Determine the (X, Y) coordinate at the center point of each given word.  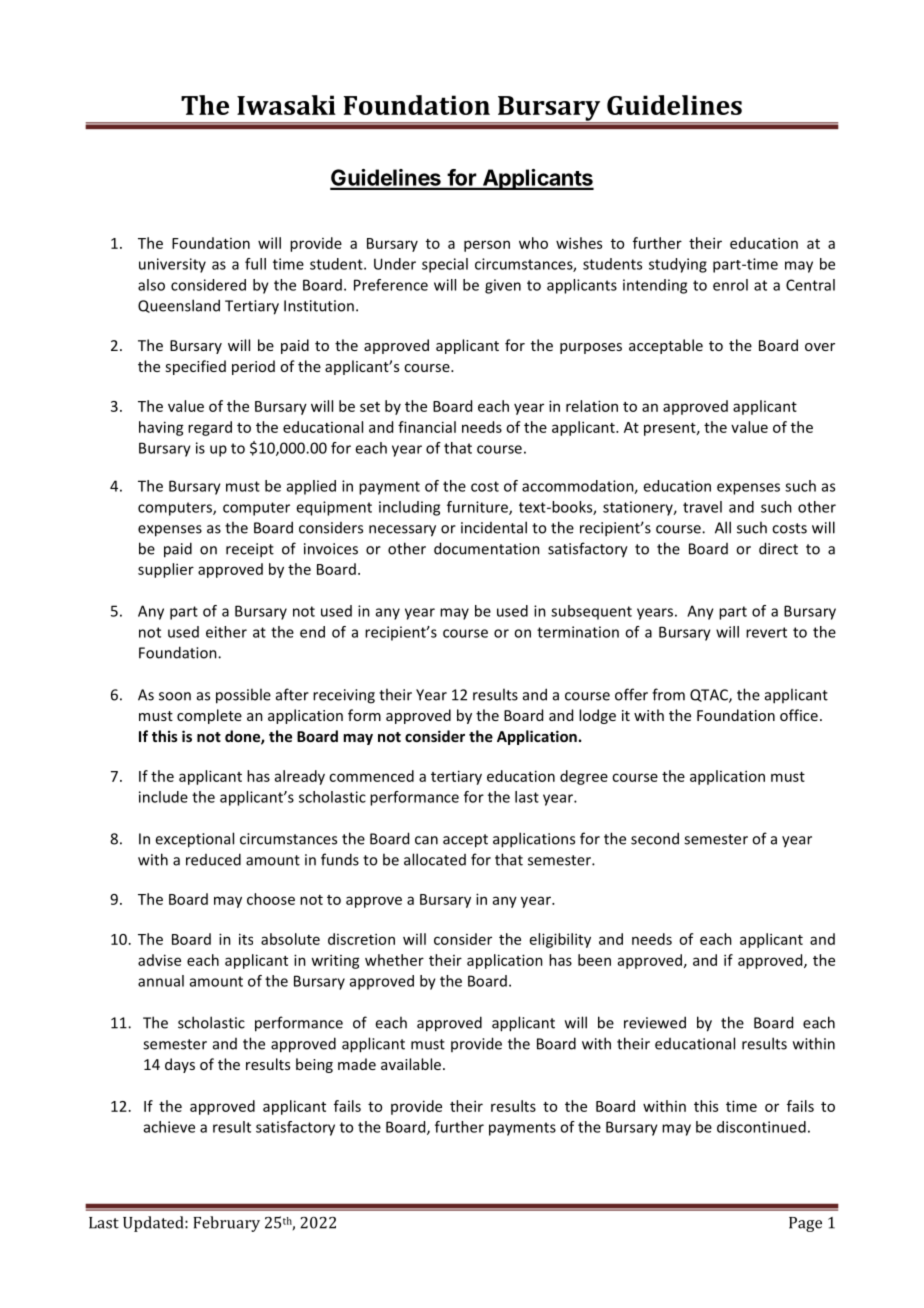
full (255, 264)
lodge (597, 716)
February (226, 1224)
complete (209, 716)
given (503, 286)
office (799, 715)
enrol (730, 285)
